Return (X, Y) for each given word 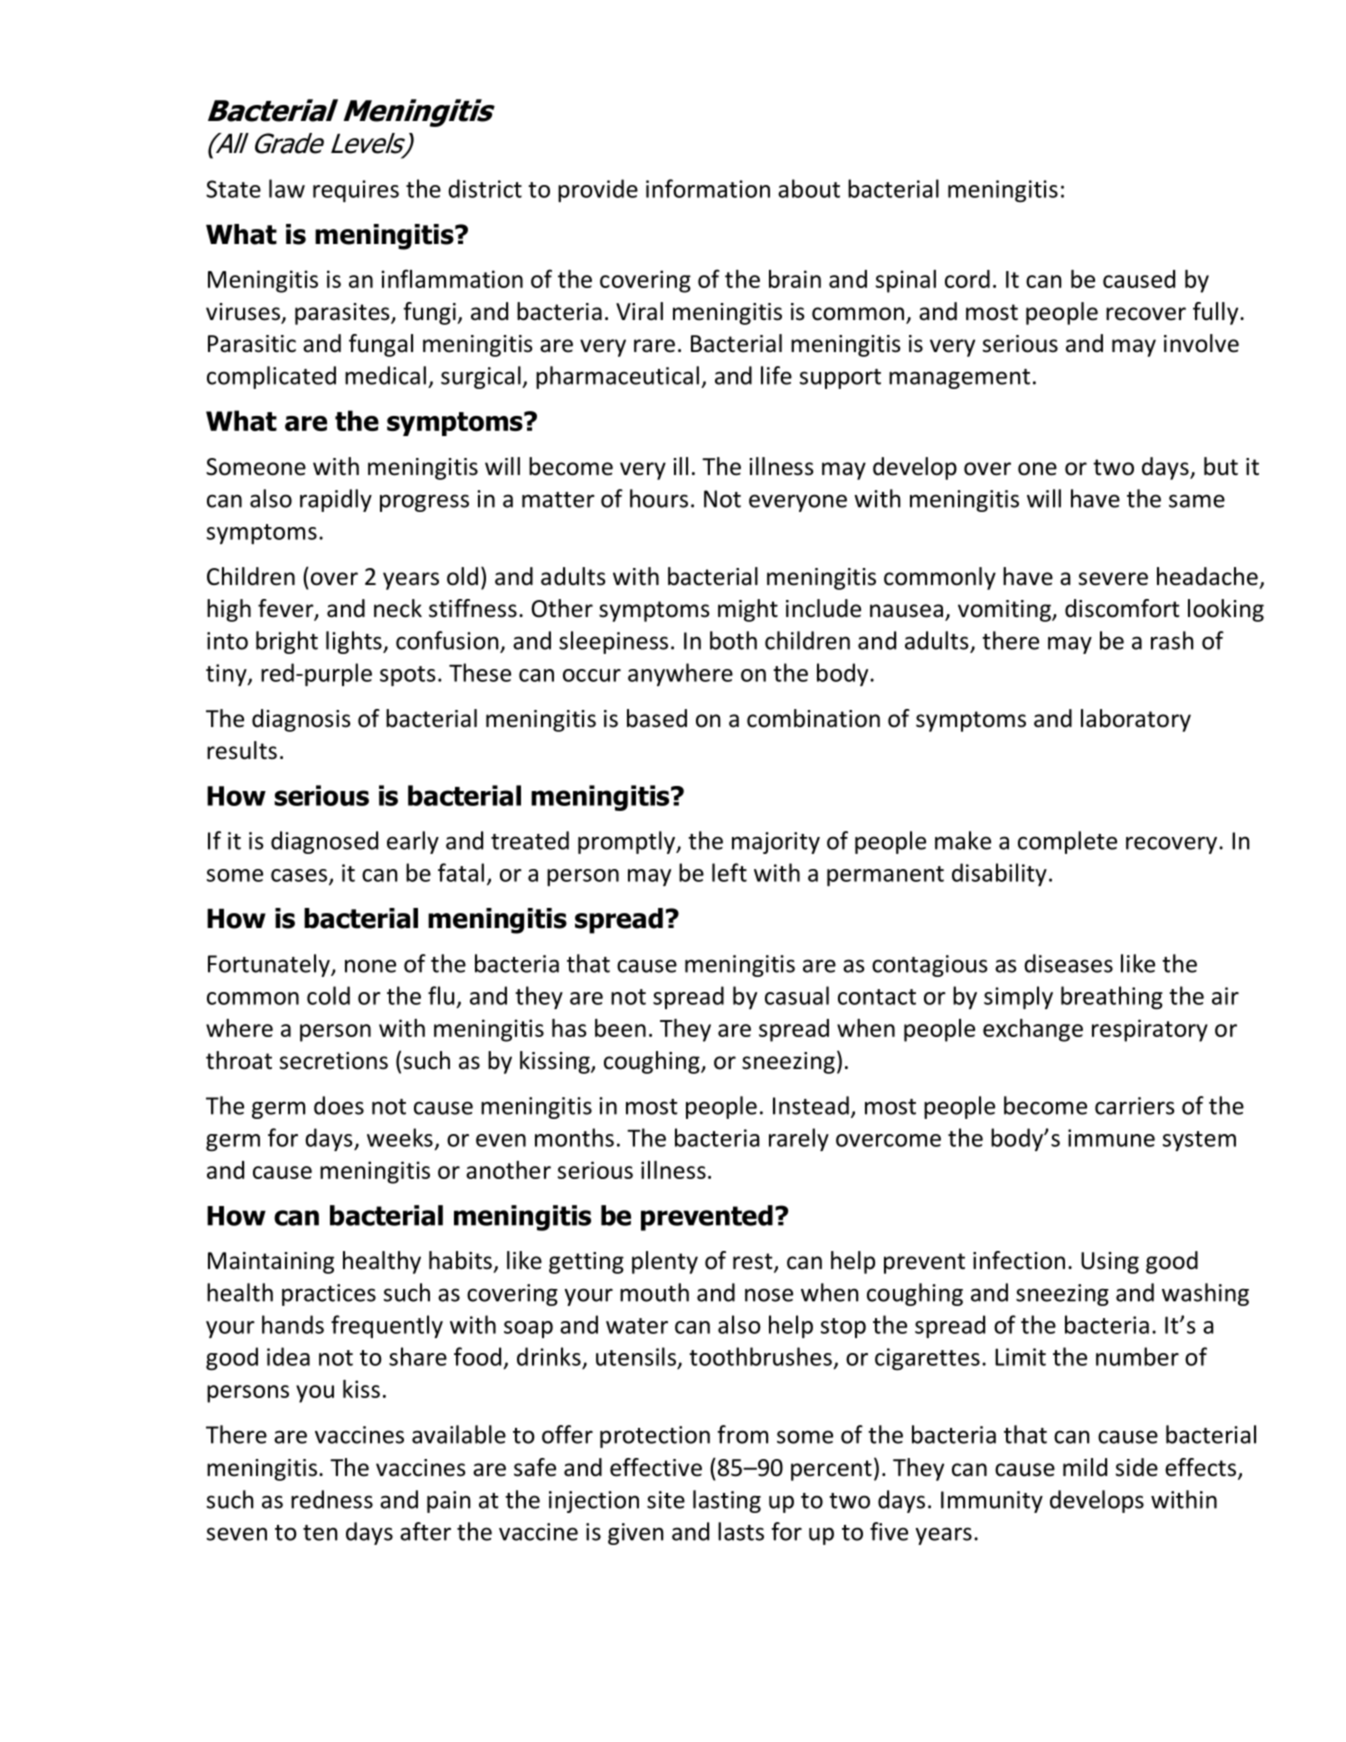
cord (967, 279)
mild (1085, 1467)
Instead (811, 1105)
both (733, 640)
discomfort (1122, 608)
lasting (727, 1501)
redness (332, 1499)
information (708, 188)
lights (355, 642)
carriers (1134, 1106)
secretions (334, 1061)
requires (356, 191)
